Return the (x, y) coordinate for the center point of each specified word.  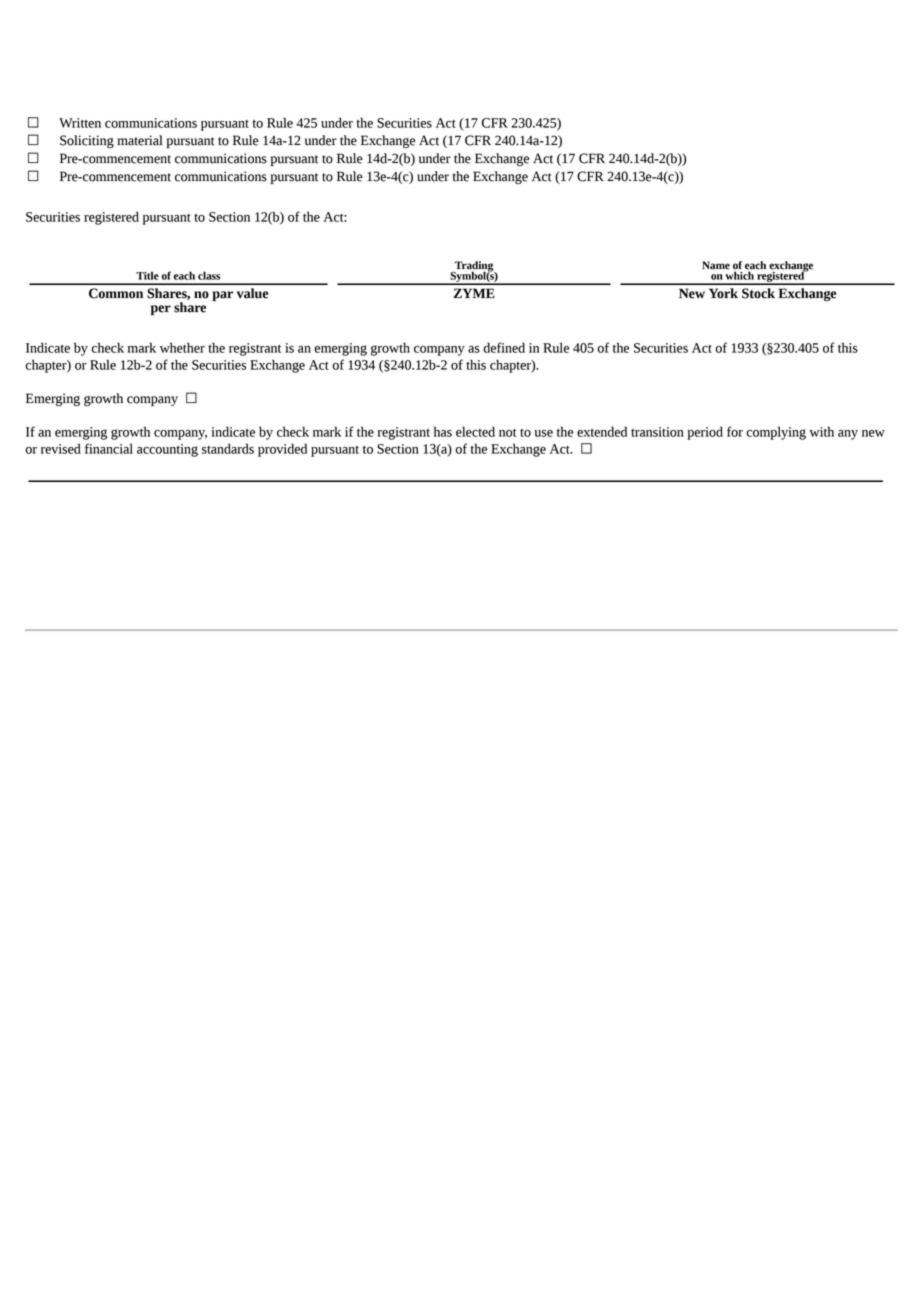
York (723, 293)
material (140, 140)
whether (182, 347)
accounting (167, 450)
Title (147, 275)
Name (716, 265)
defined (504, 347)
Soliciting (87, 141)
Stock (758, 293)
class (209, 275)
